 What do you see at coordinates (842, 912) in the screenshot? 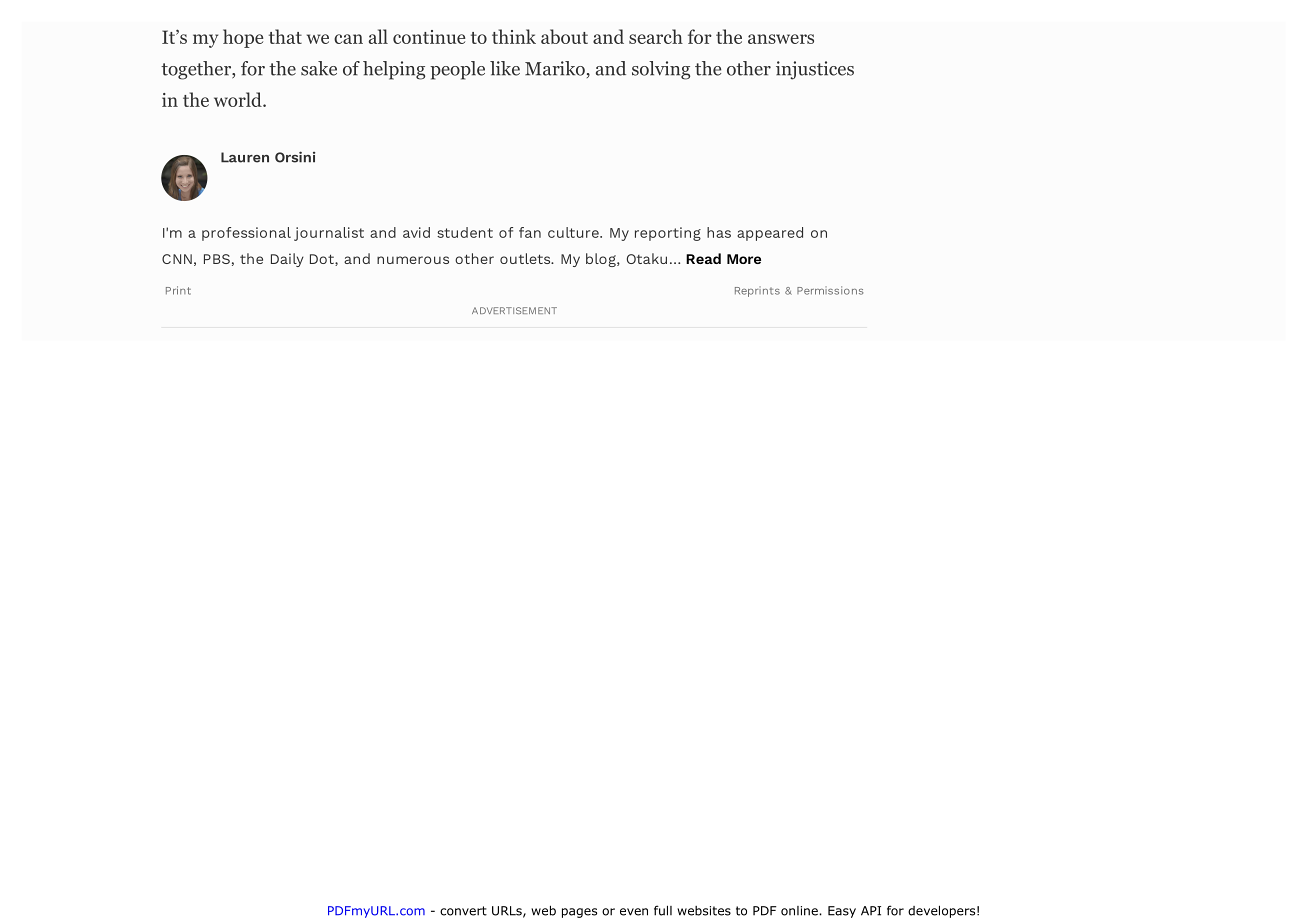
I see `Easy` at bounding box center [842, 912].
